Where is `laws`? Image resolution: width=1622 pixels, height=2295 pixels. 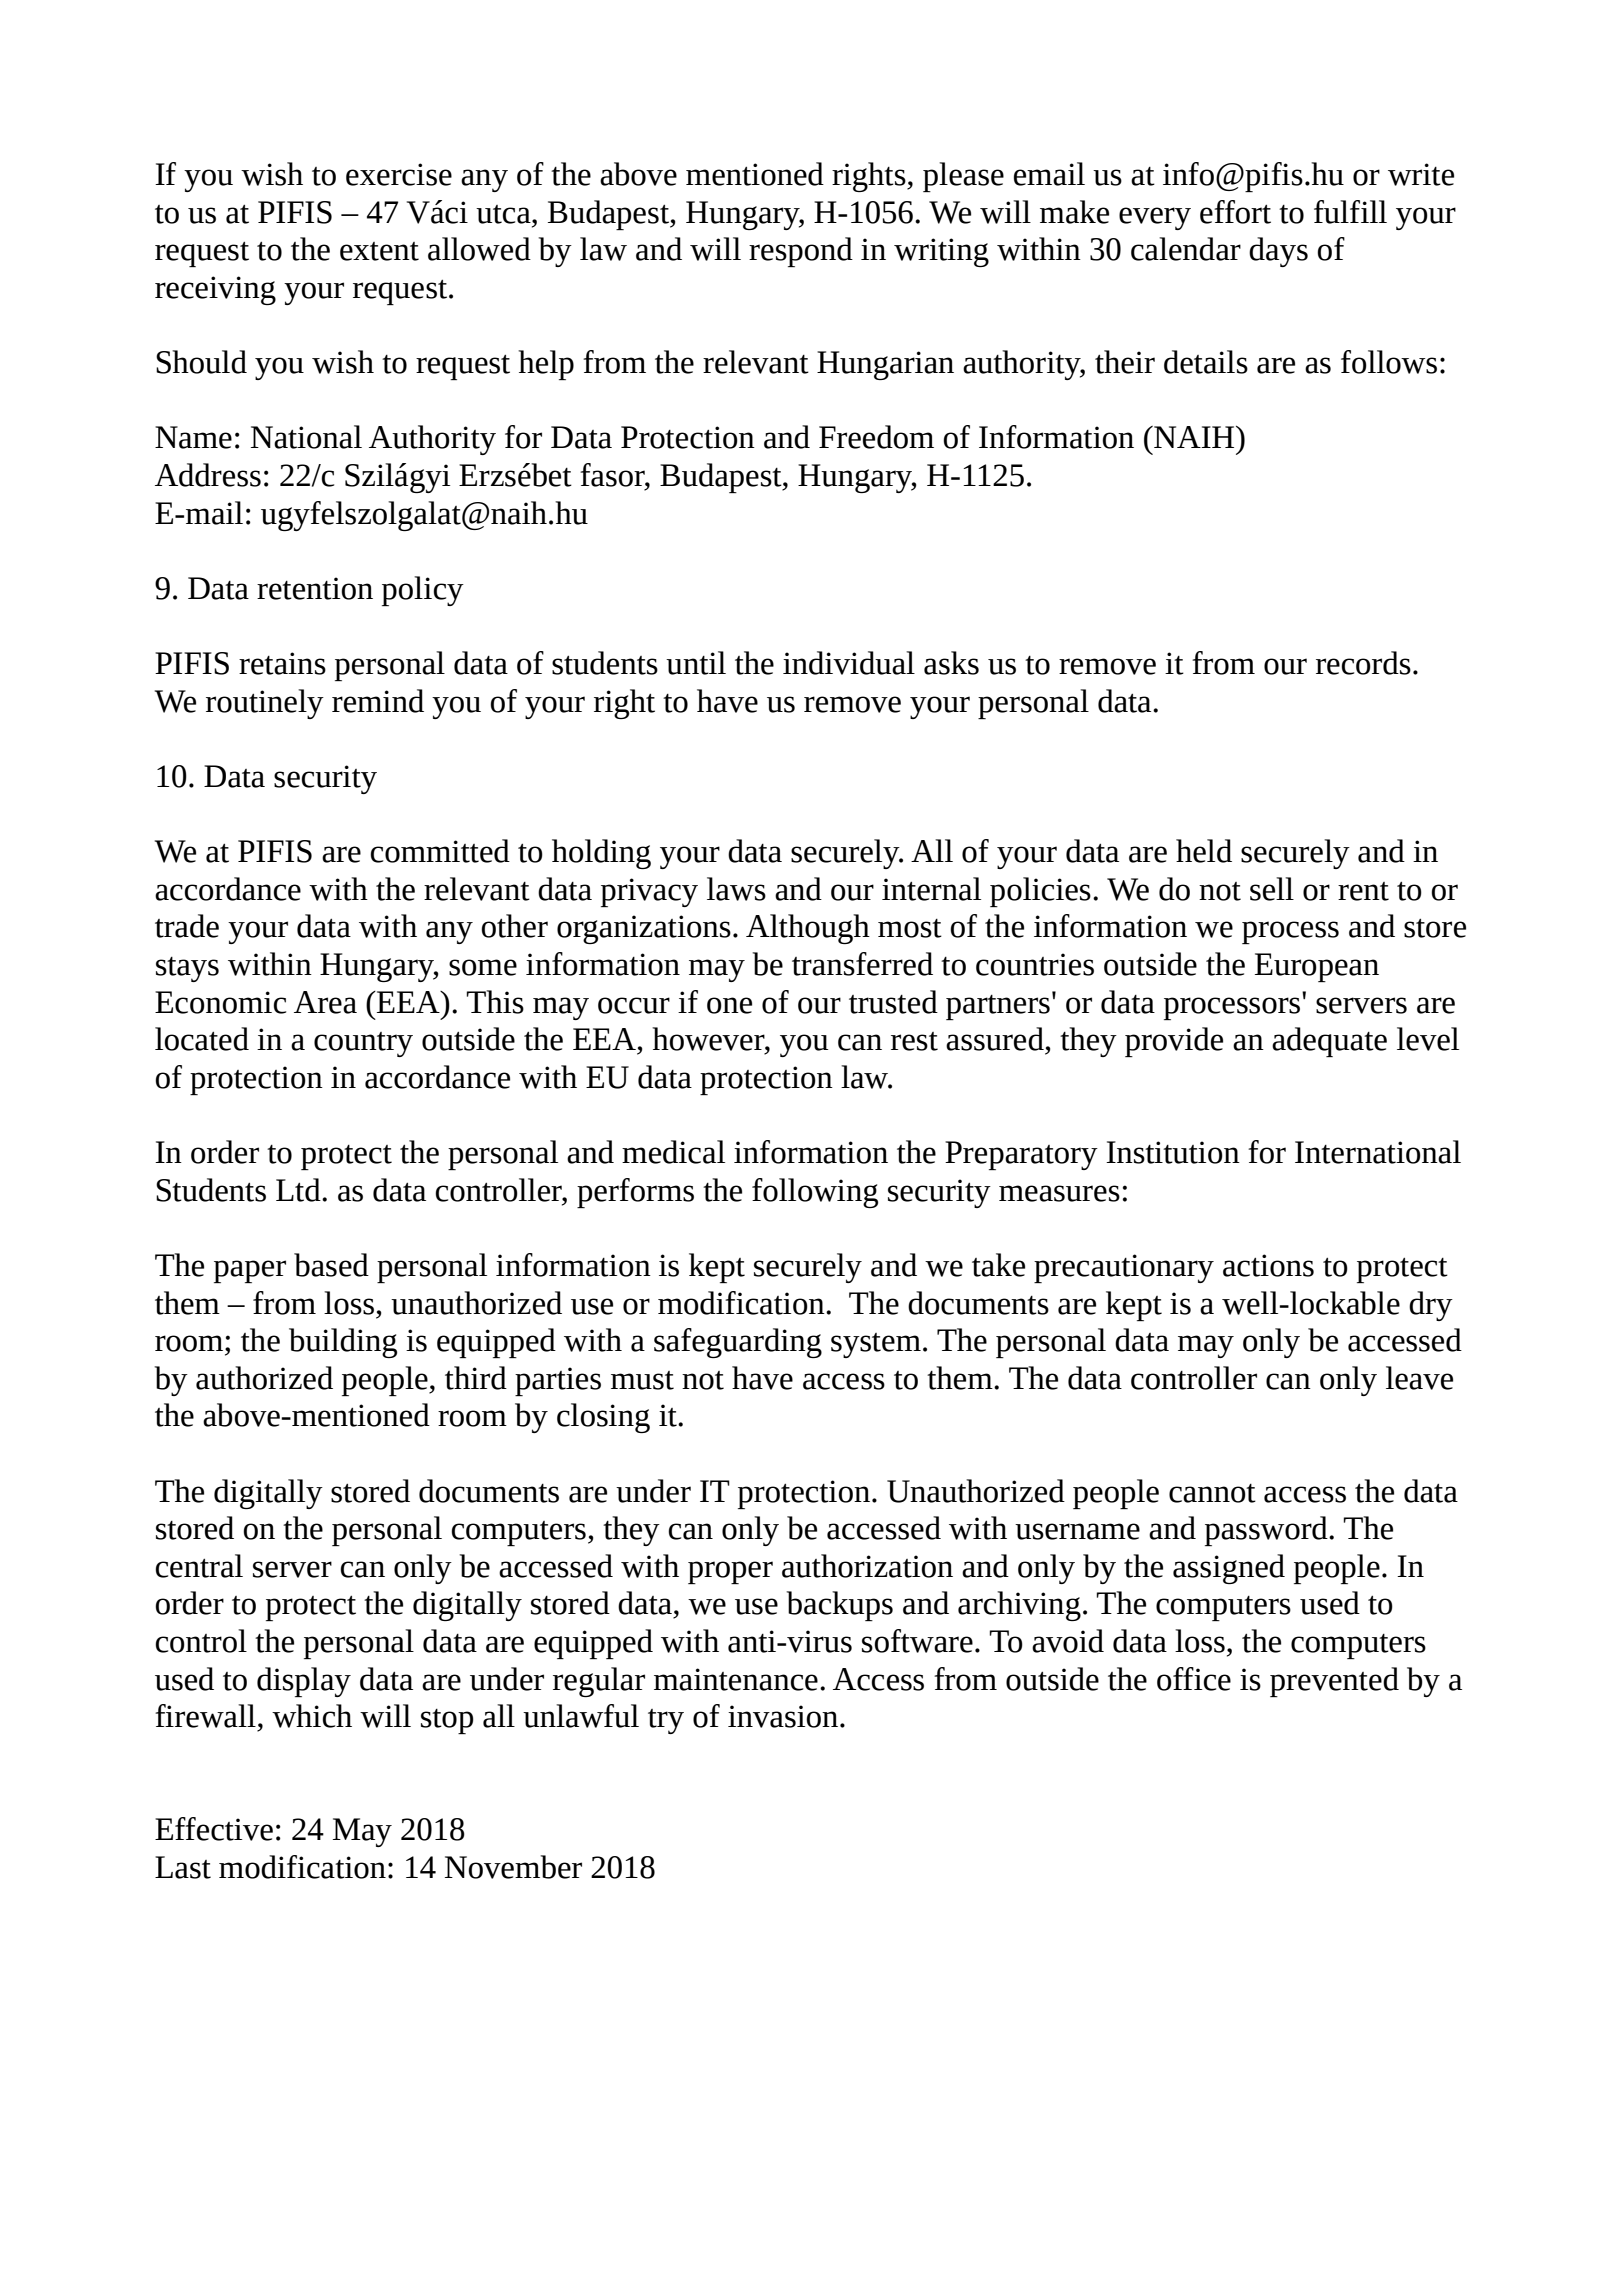
laws is located at coordinates (736, 889).
